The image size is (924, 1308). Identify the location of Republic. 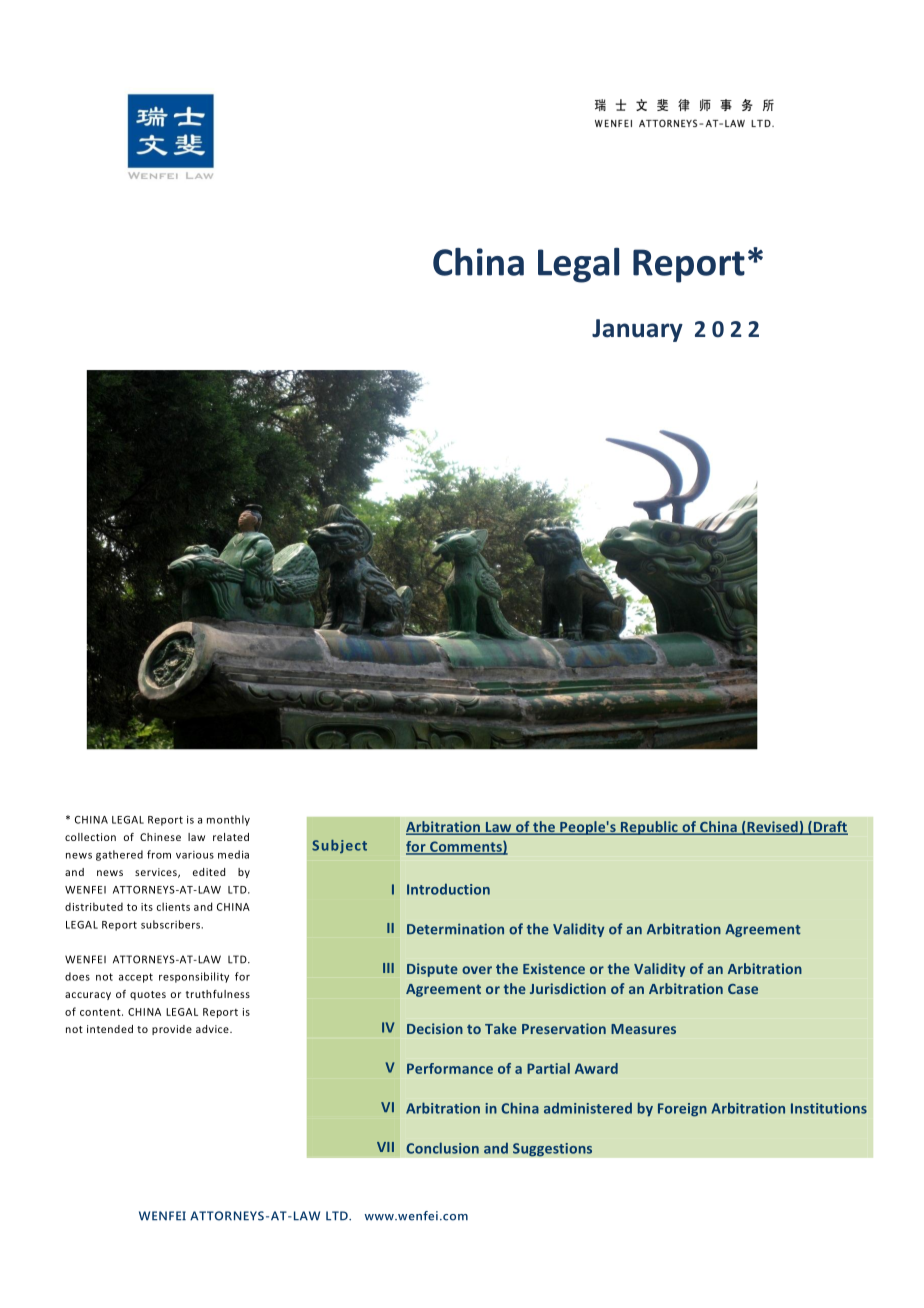
(649, 828).
